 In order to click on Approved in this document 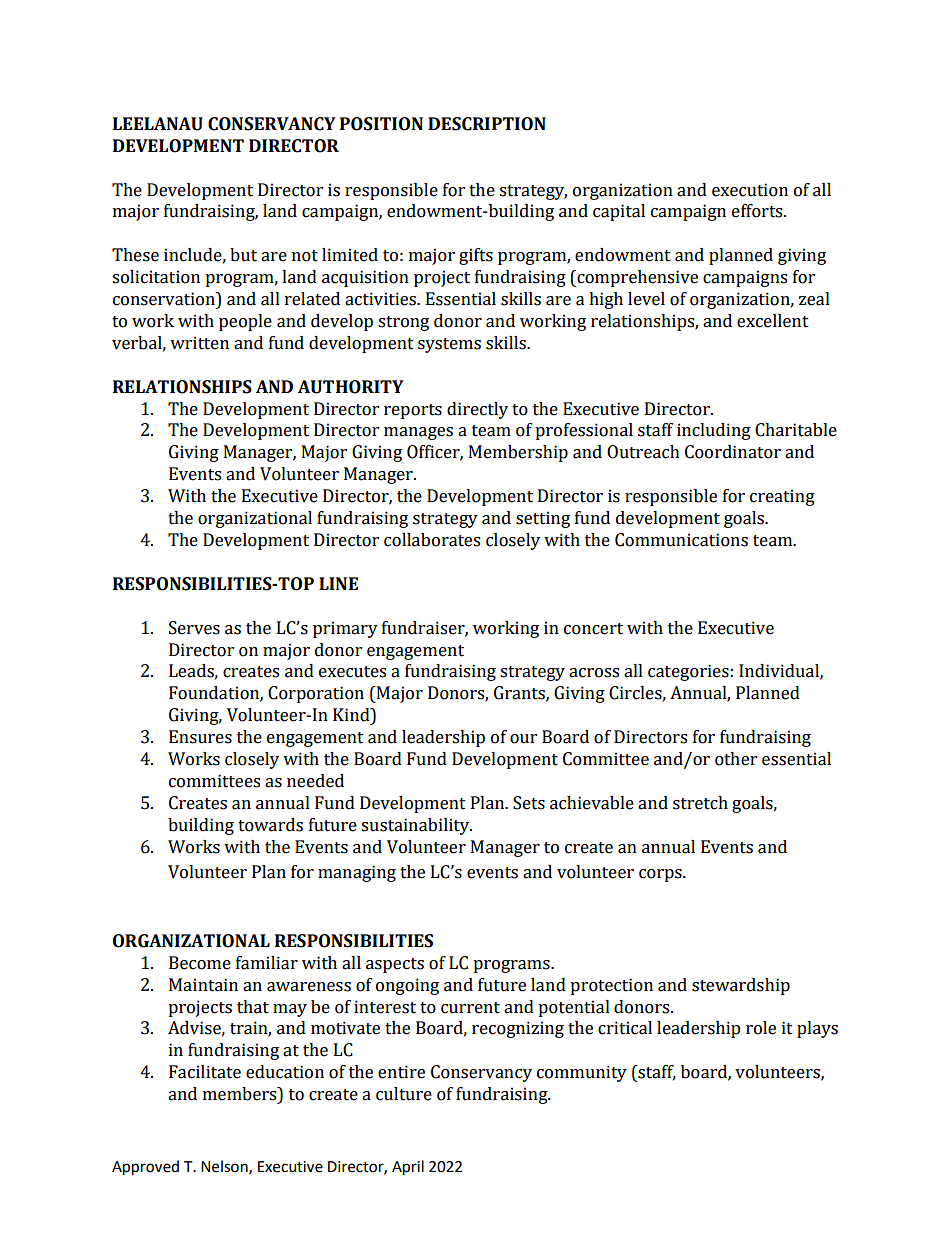, I will do `click(145, 1168)`.
